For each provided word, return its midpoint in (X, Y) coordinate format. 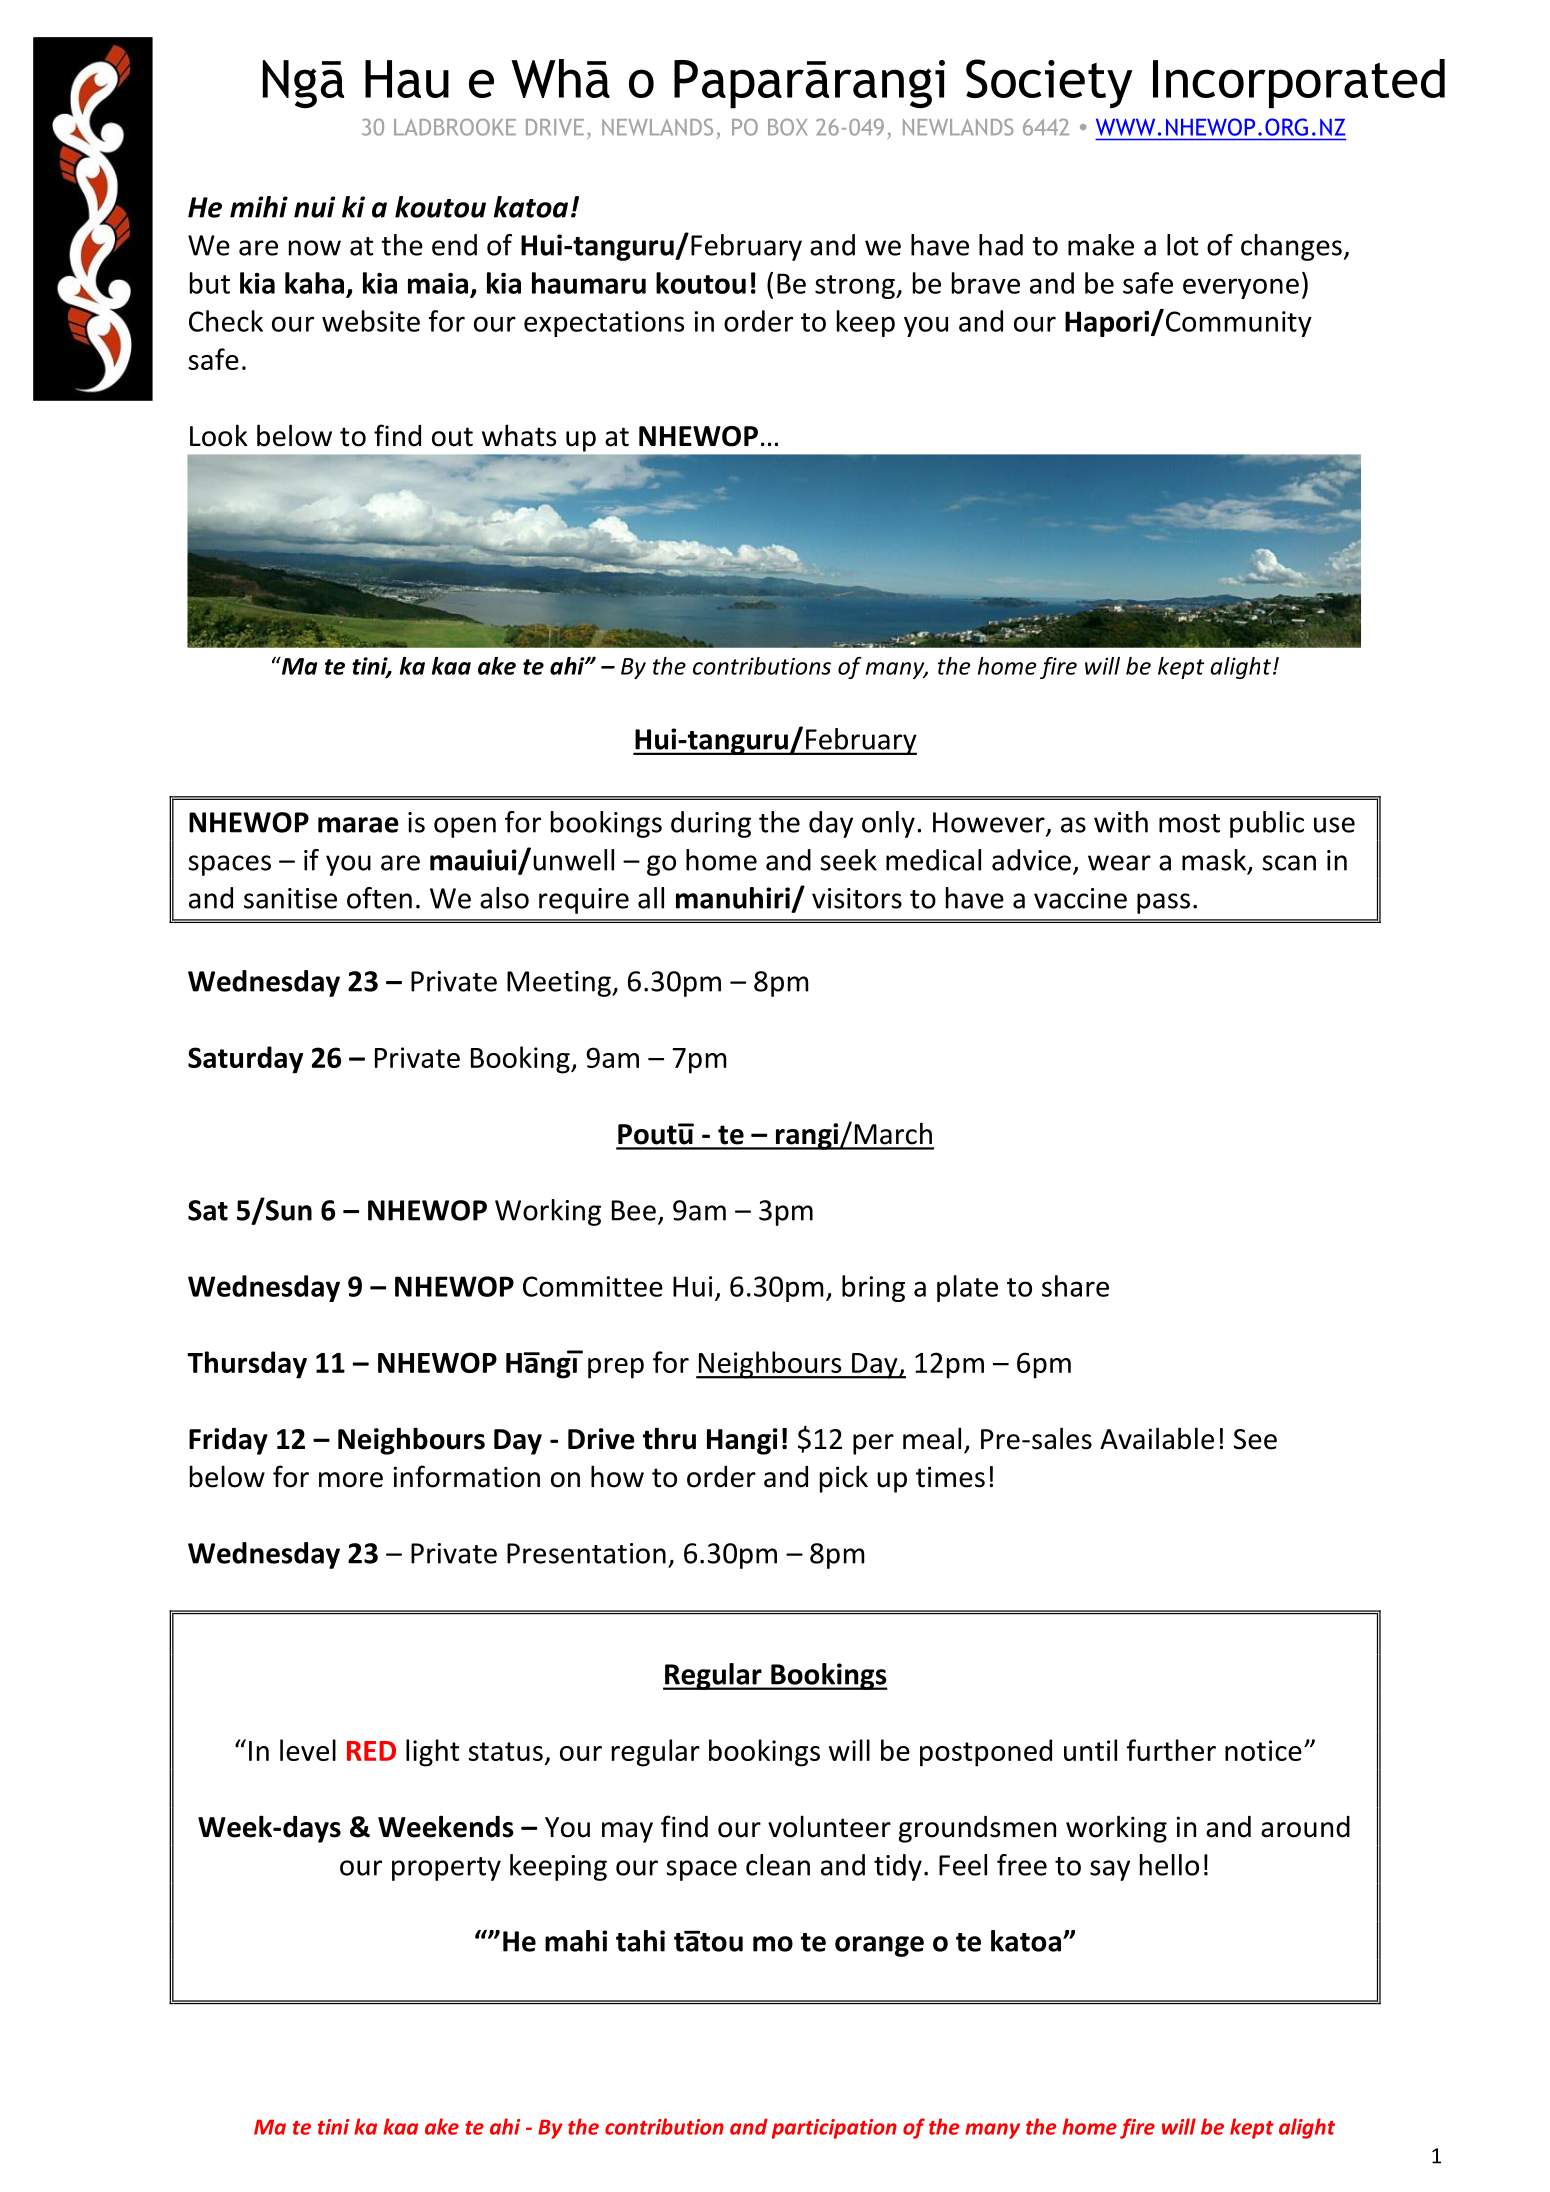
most (1189, 823)
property (446, 1869)
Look (219, 435)
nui (314, 207)
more (351, 1480)
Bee (634, 1210)
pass (1163, 903)
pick (844, 1479)
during (711, 824)
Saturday (245, 1060)
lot (1182, 245)
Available (1157, 1438)
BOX (787, 127)
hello (1169, 1865)
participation (834, 2129)
